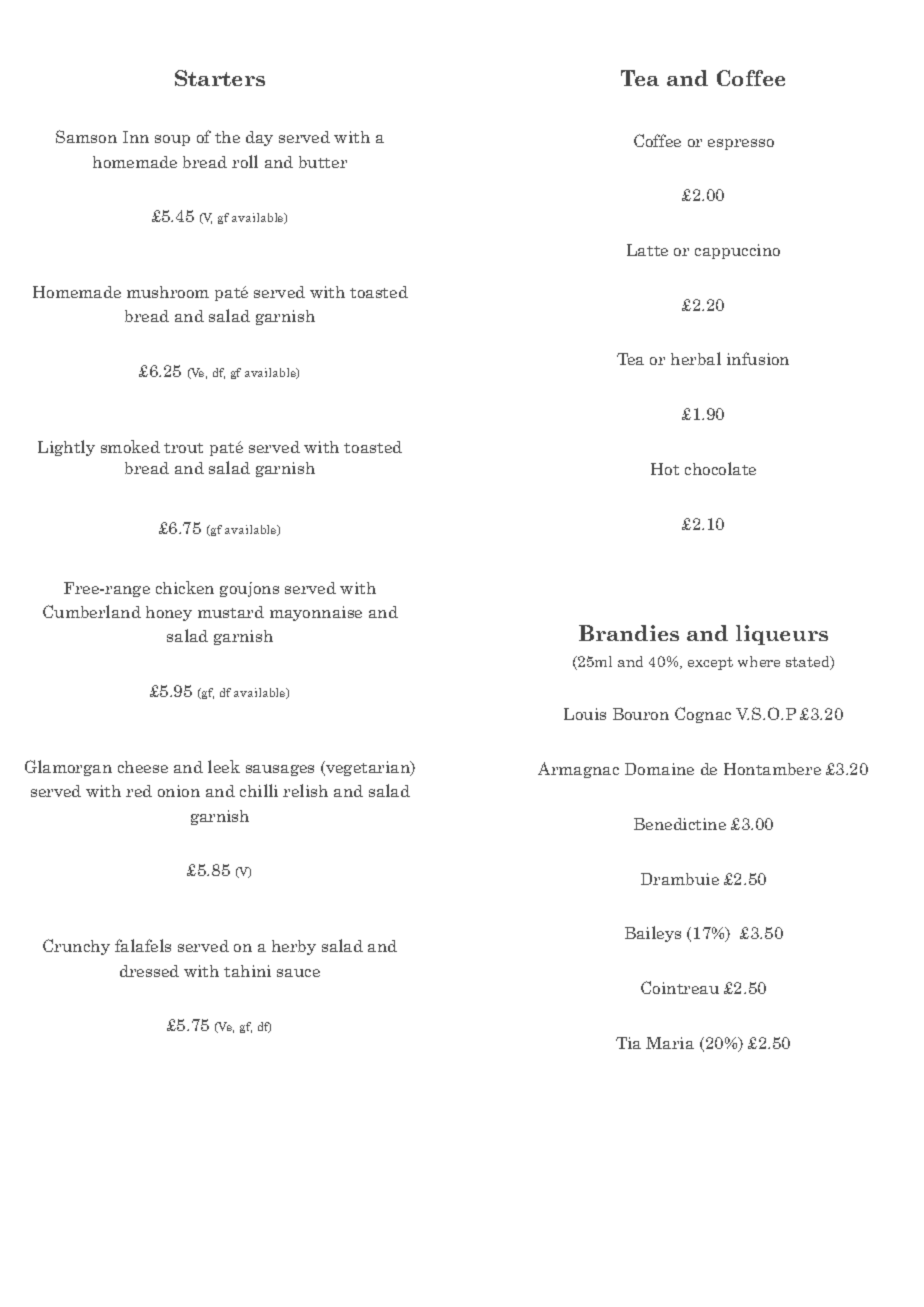 Image resolution: width=924 pixels, height=1307 pixels. I want to click on Inn, so click(136, 137).
